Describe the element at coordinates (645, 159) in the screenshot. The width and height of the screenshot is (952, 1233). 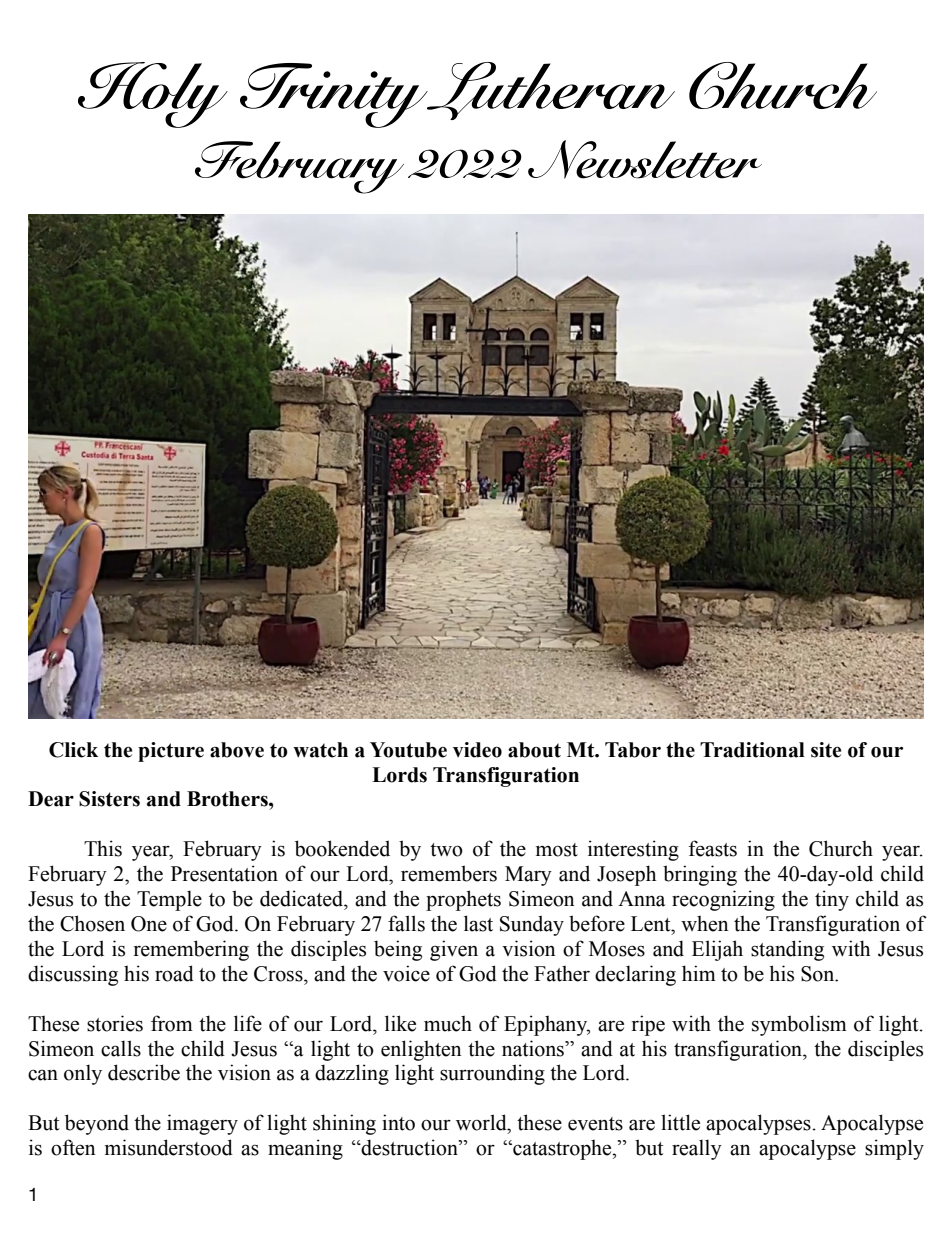
I see `Newsletter` at that location.
